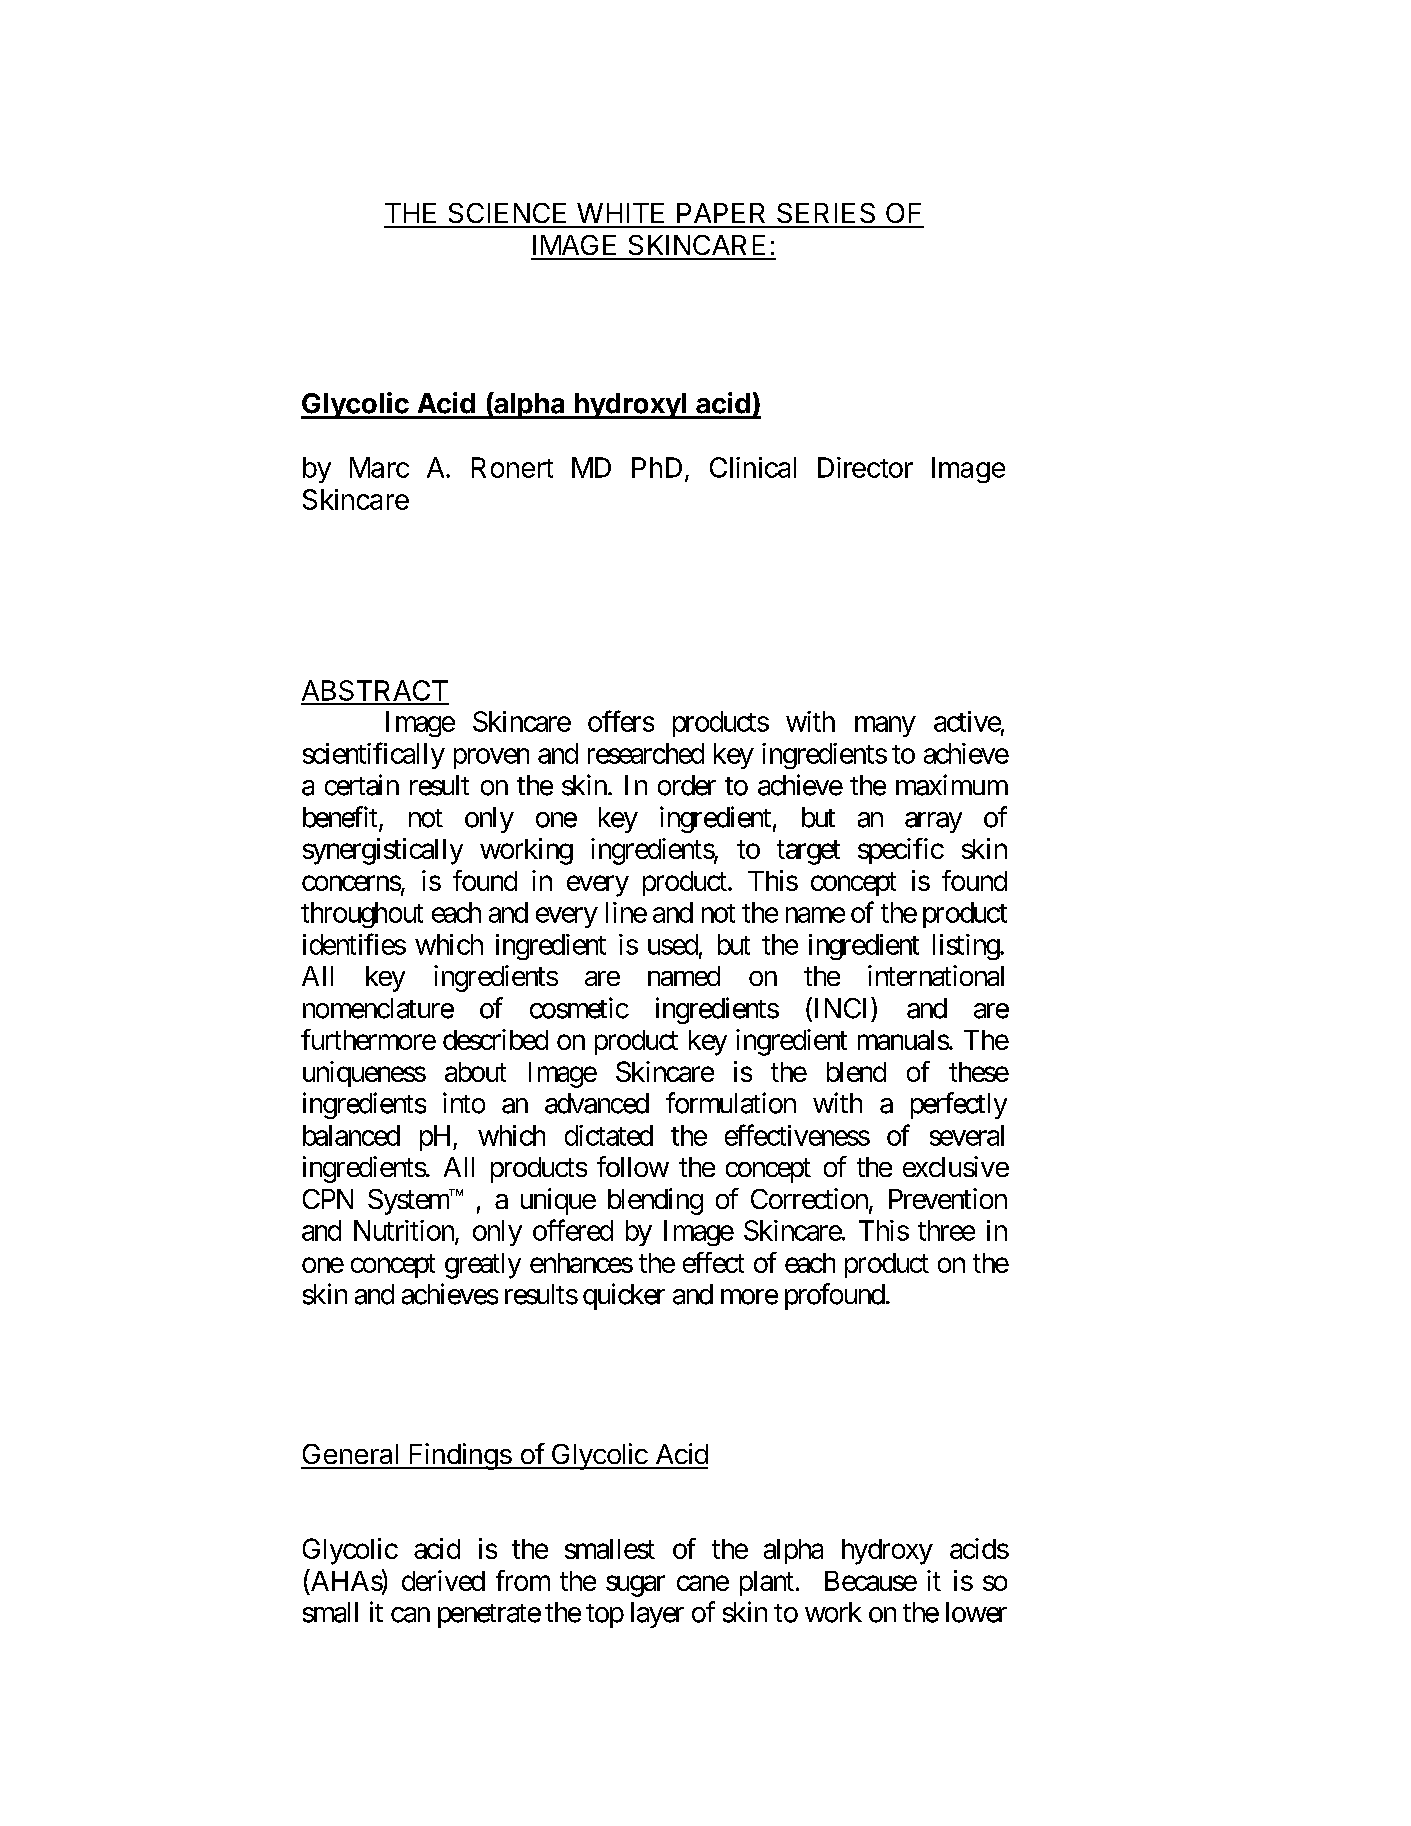 The width and height of the screenshot is (1411, 1826). Describe the element at coordinates (443, 1580) in the screenshot. I see `derived` at that location.
